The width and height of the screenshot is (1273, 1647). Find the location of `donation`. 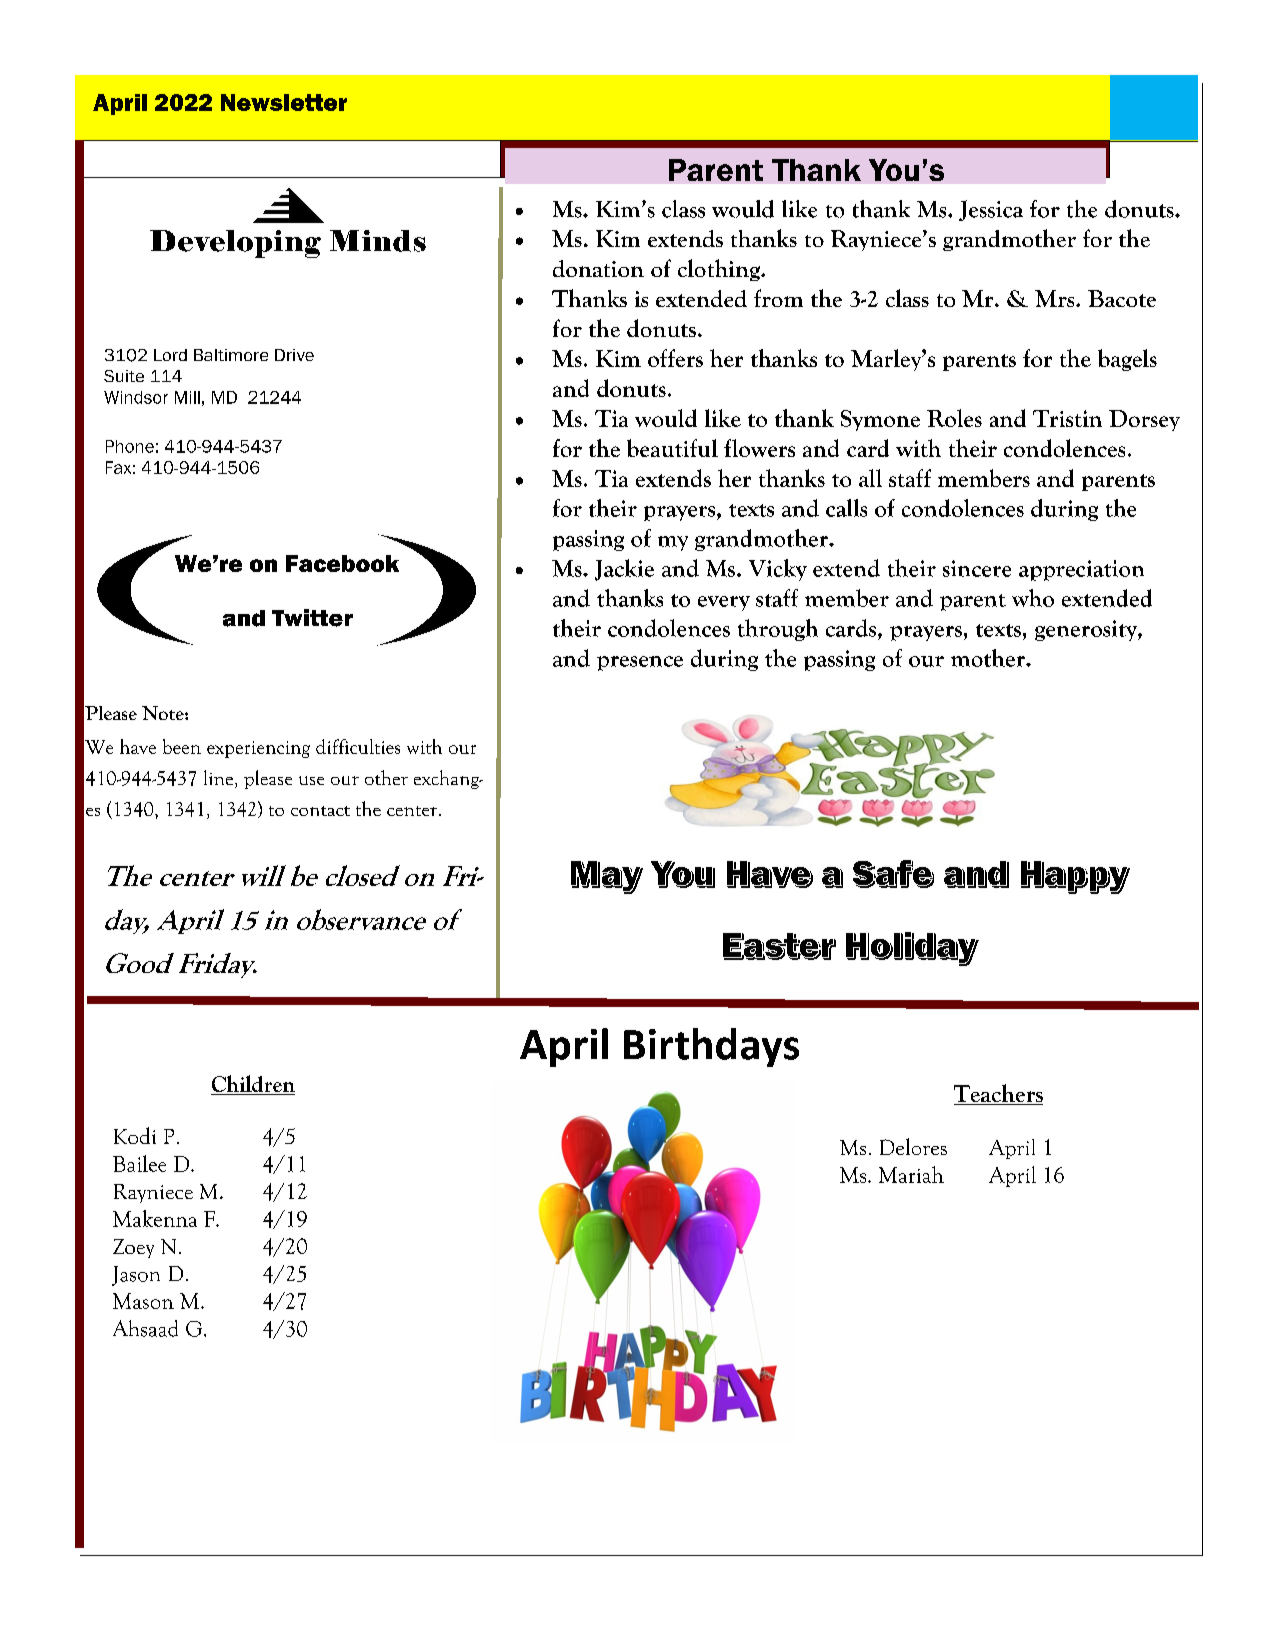

donation is located at coordinates (598, 268).
